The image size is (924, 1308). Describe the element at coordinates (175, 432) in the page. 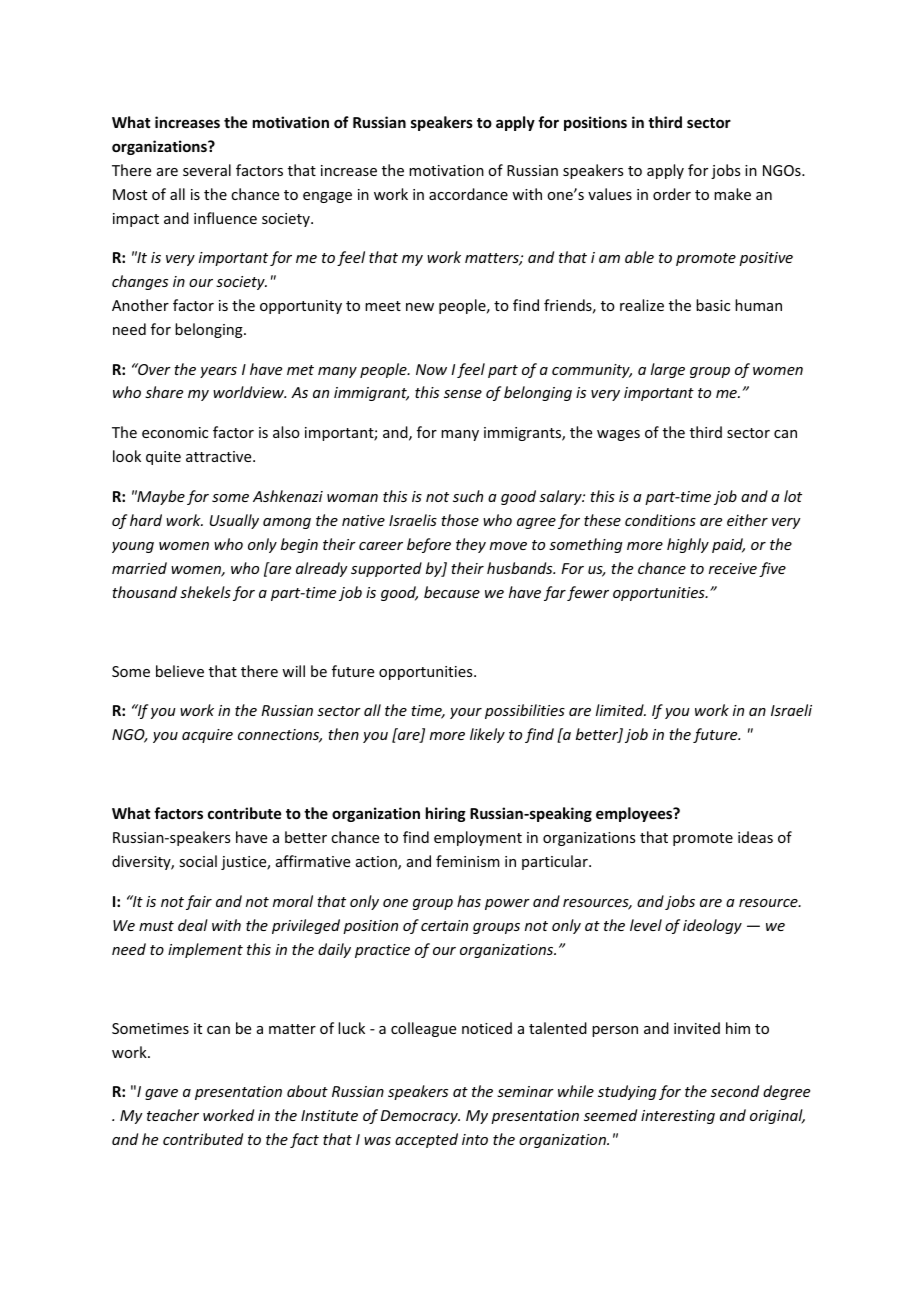

I see `economic` at that location.
